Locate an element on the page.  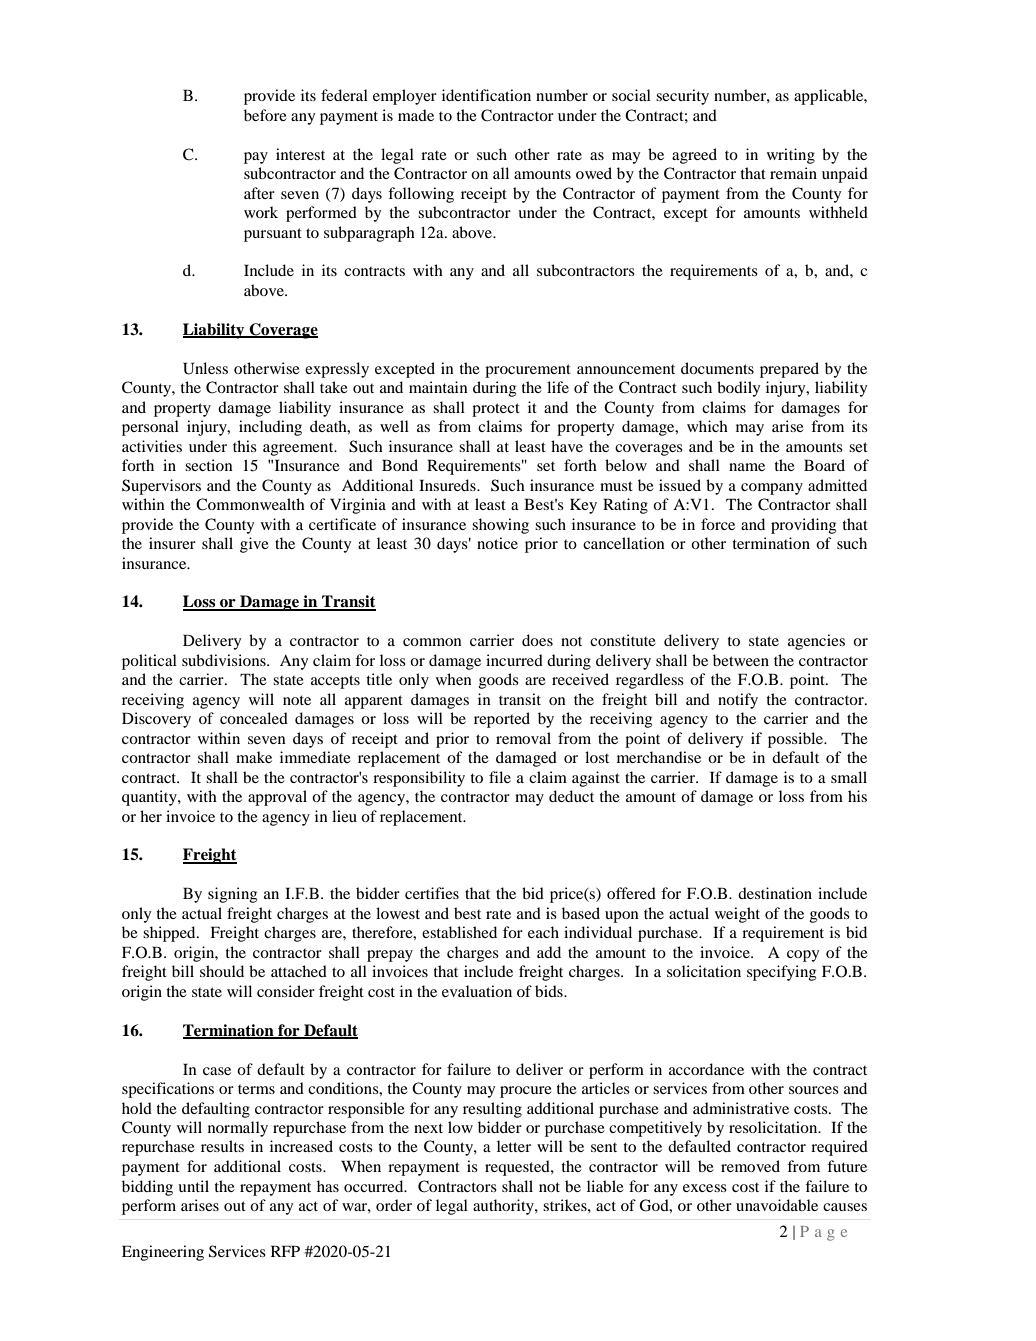
writing is located at coordinates (791, 156).
